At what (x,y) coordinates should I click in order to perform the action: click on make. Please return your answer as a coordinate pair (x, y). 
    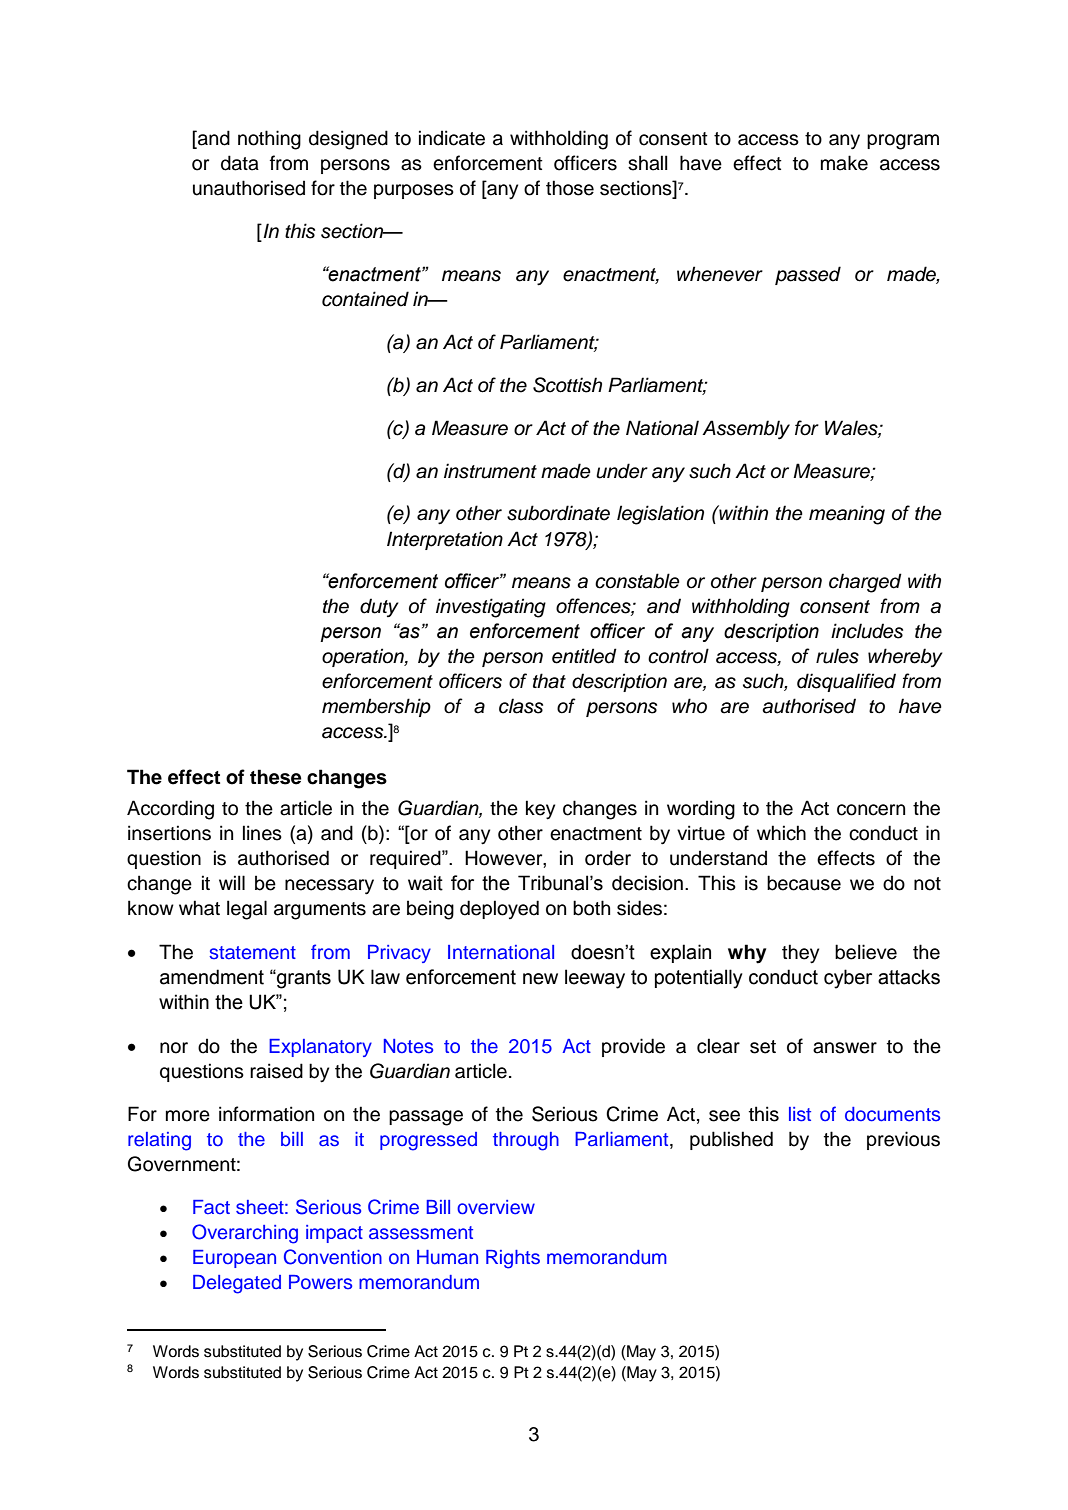
    Looking at the image, I should click on (844, 163).
